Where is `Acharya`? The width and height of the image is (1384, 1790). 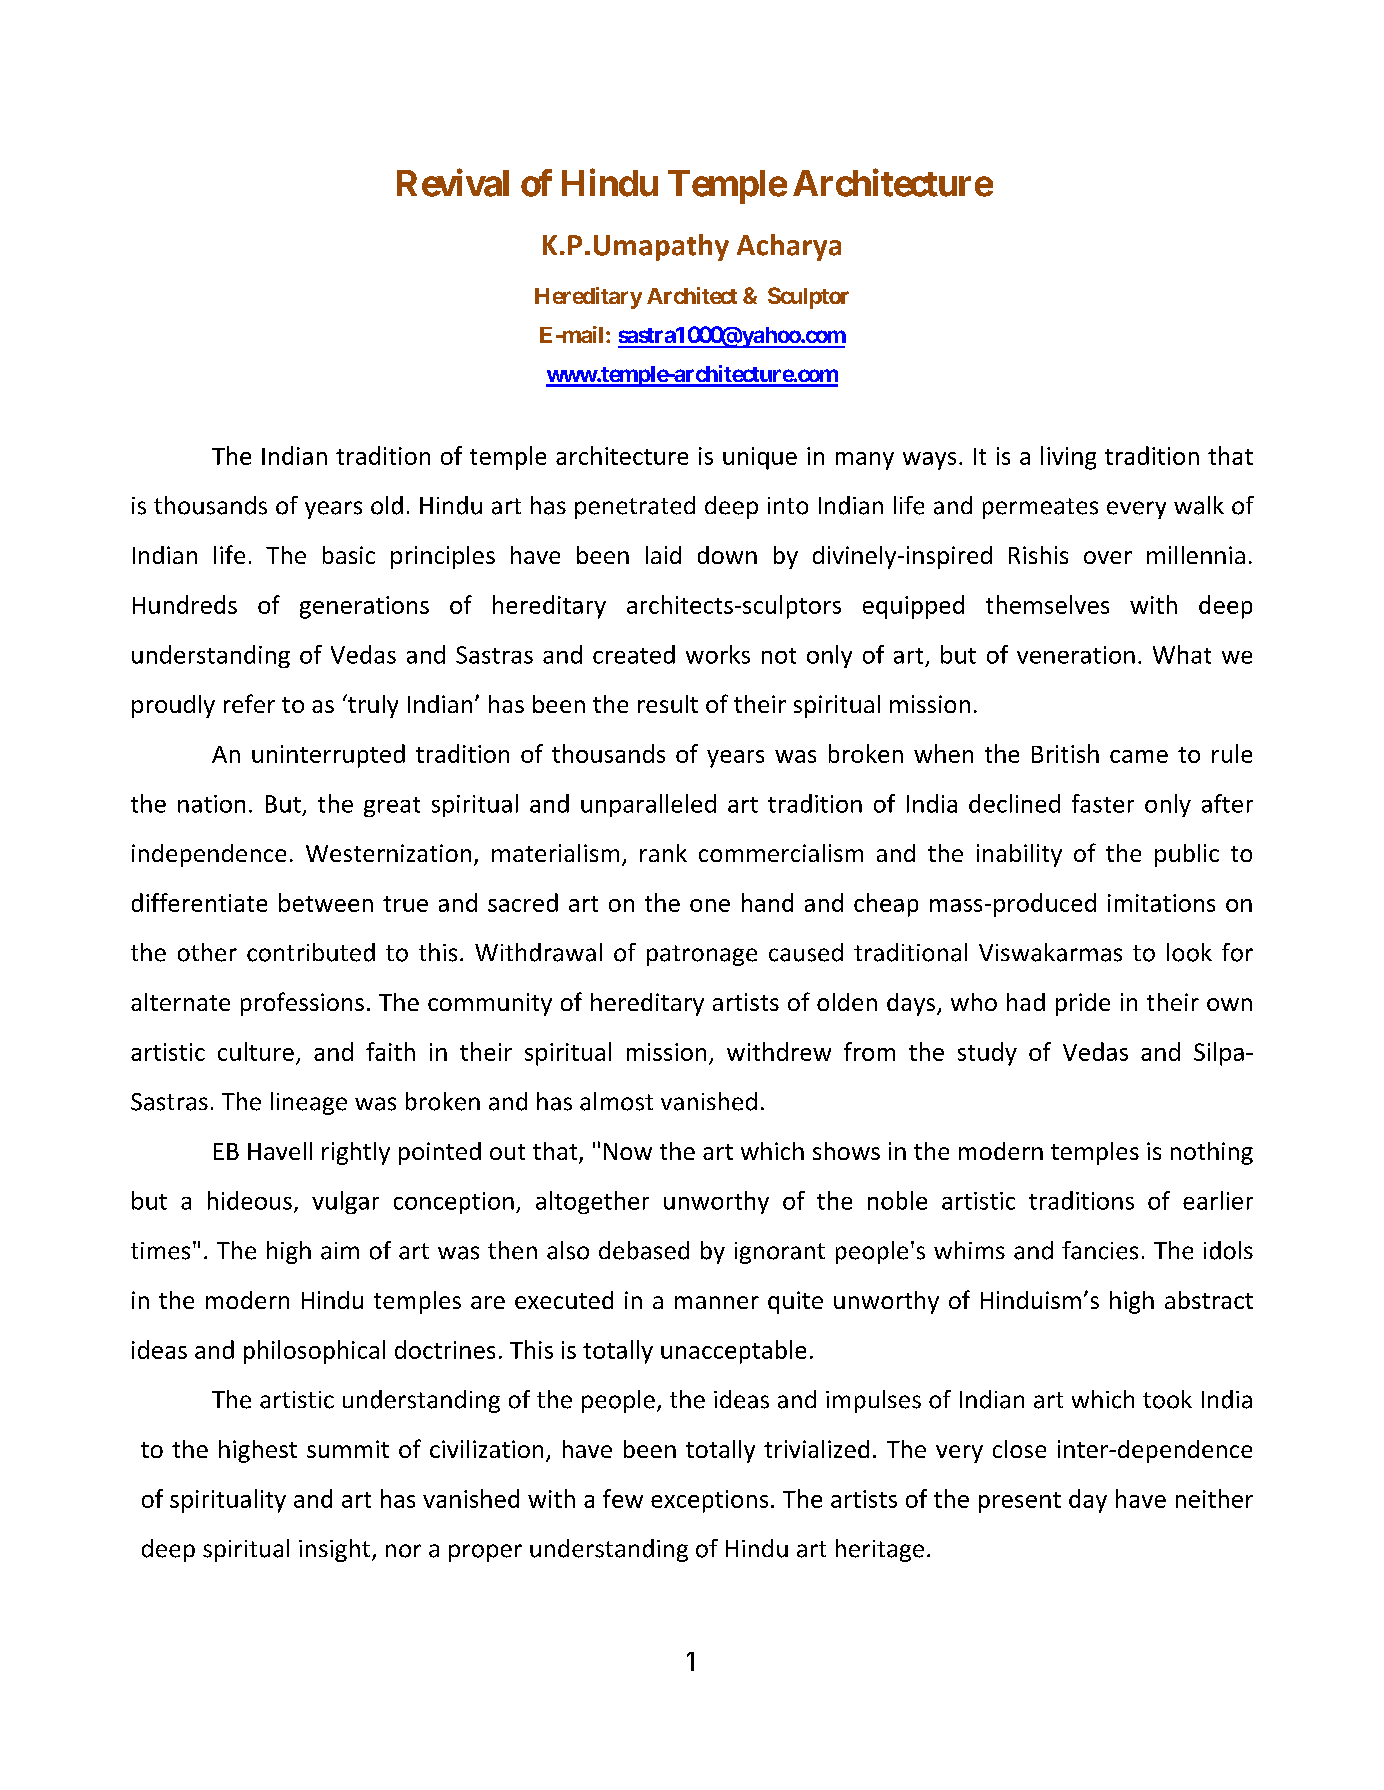
Acharya is located at coordinates (789, 247).
